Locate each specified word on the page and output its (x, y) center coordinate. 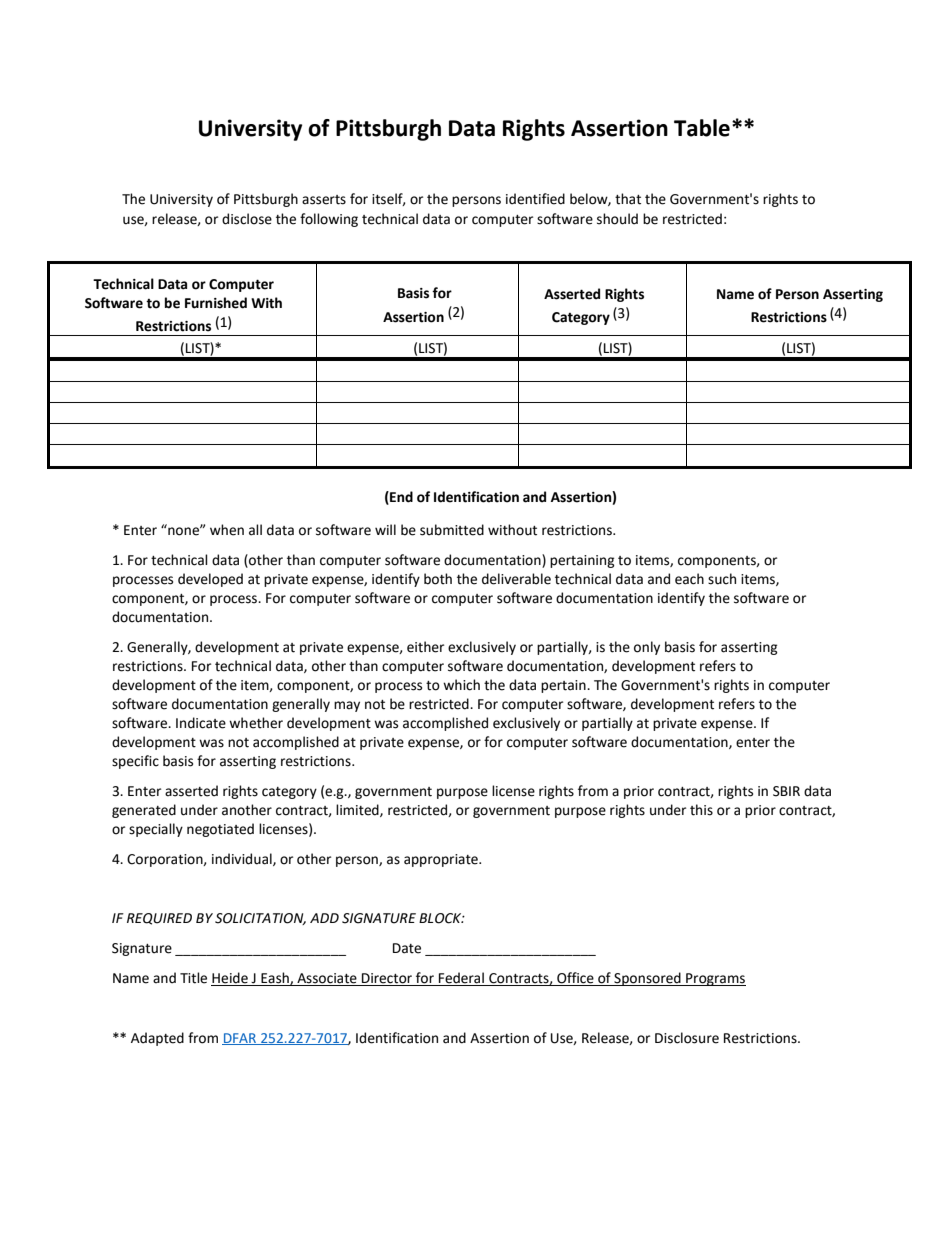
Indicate (201, 723)
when (227, 530)
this (701, 810)
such (722, 579)
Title (193, 978)
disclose (247, 219)
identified (535, 199)
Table (702, 128)
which (461, 685)
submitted (452, 530)
